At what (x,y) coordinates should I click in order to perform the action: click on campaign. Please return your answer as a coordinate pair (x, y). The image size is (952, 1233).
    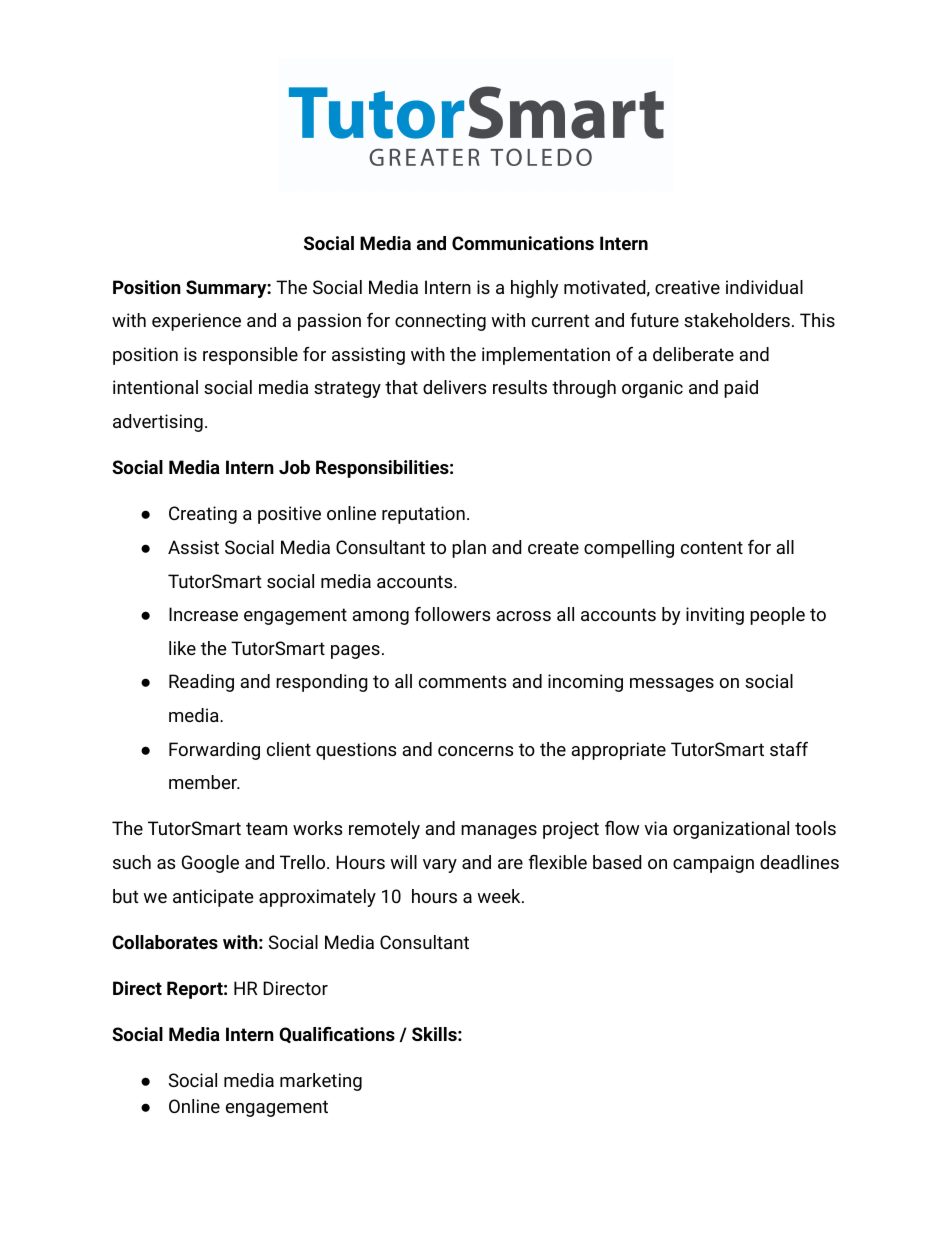
    Looking at the image, I should click on (713, 864).
